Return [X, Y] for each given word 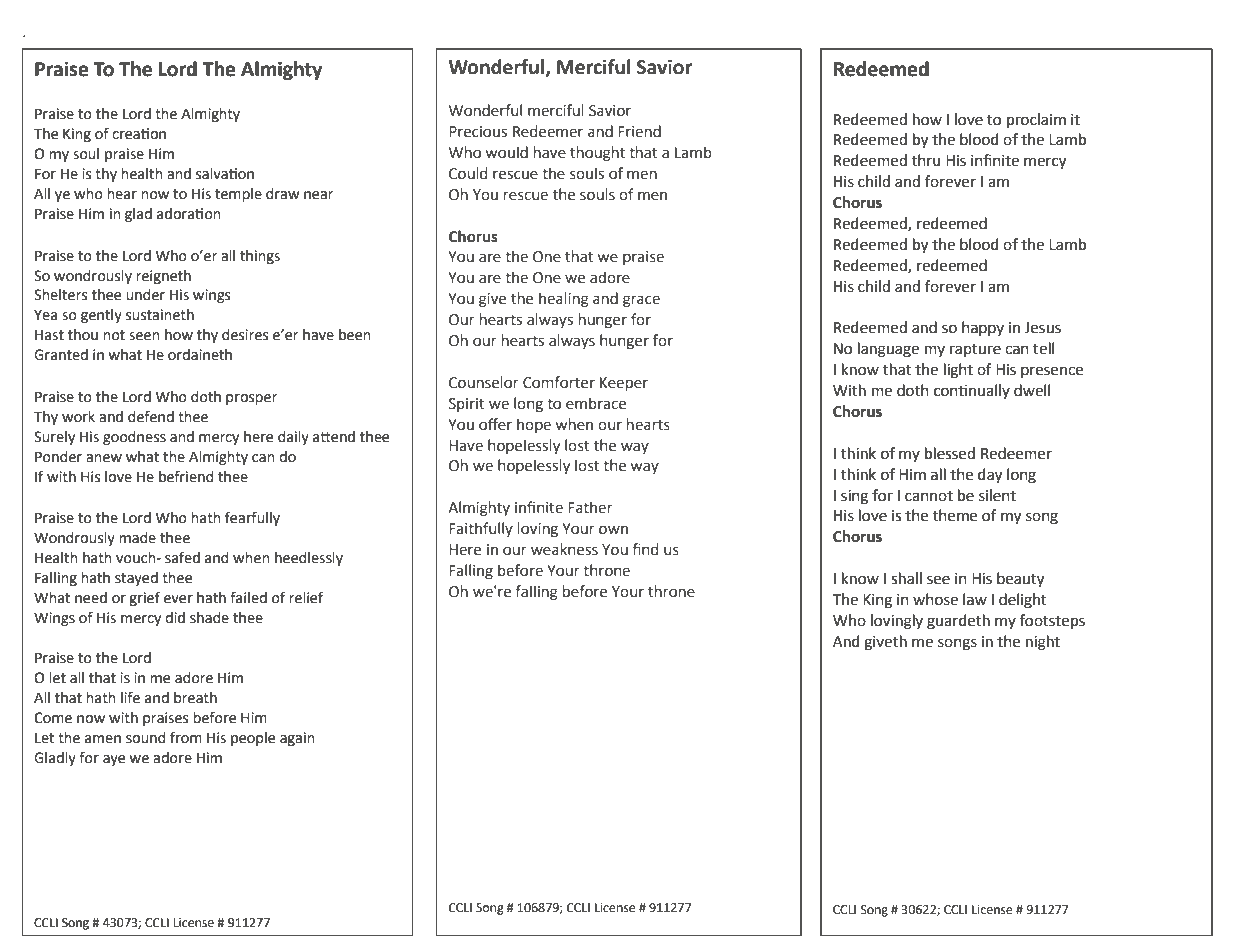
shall [906, 578]
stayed [136, 579]
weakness [564, 549]
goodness [134, 438]
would [506, 152]
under [145, 295]
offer [495, 424]
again [297, 739]
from [186, 737]
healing [564, 300]
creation [139, 134]
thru [926, 160]
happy [983, 328]
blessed [950, 453]
